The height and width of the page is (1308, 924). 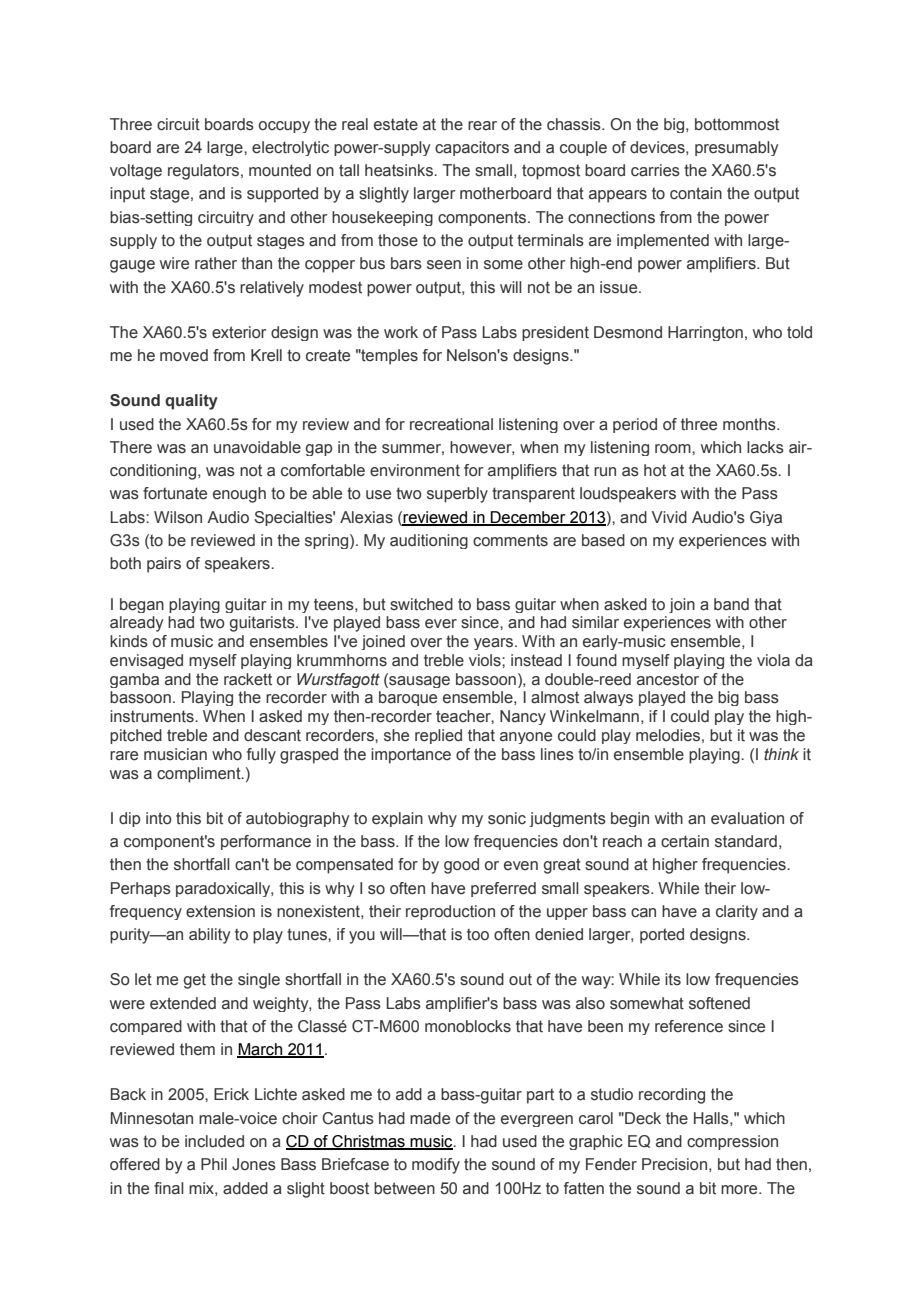 I want to click on superbly, so click(x=457, y=495).
